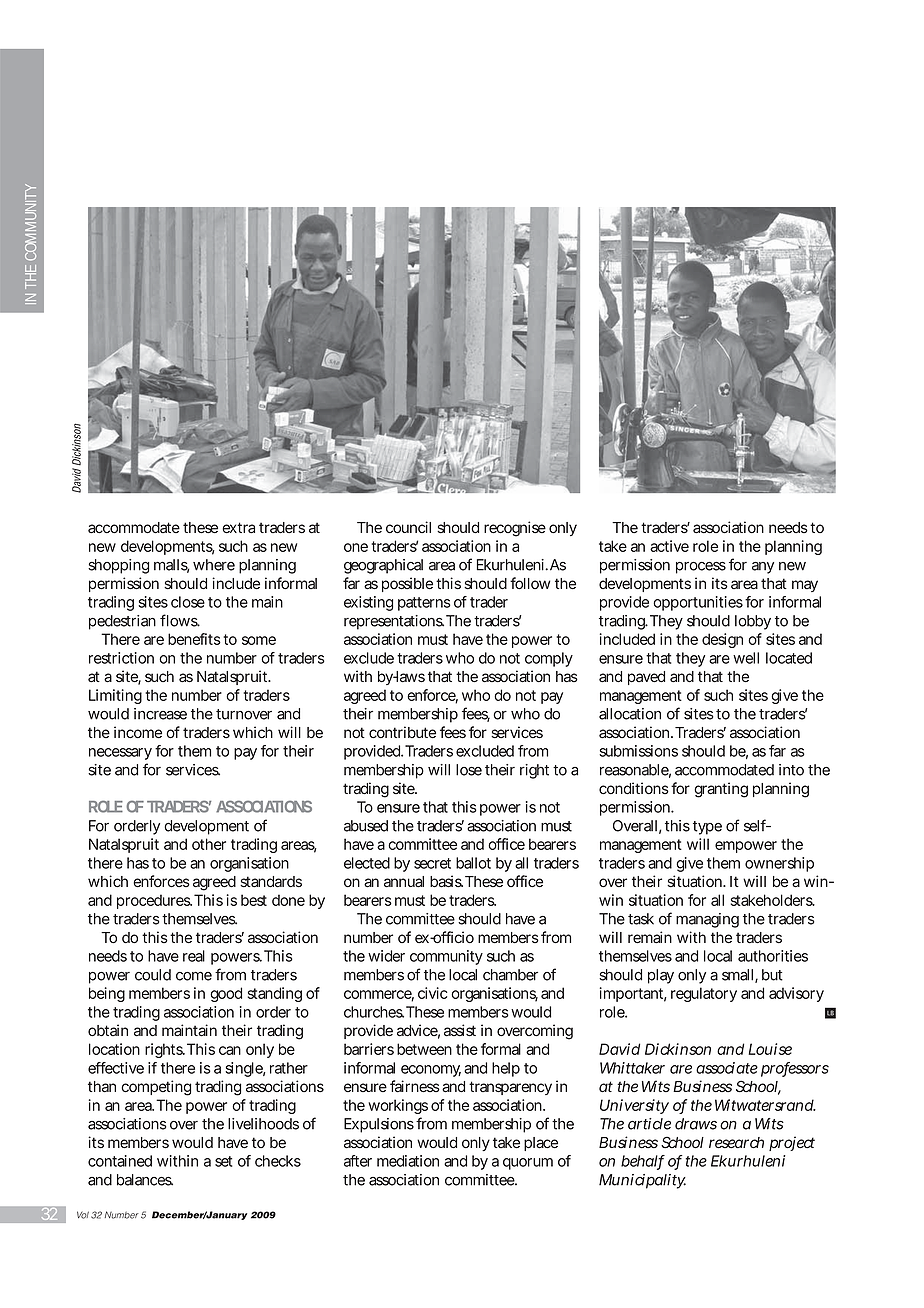  Describe the element at coordinates (223, 1161) in the page. I see `set` at that location.
